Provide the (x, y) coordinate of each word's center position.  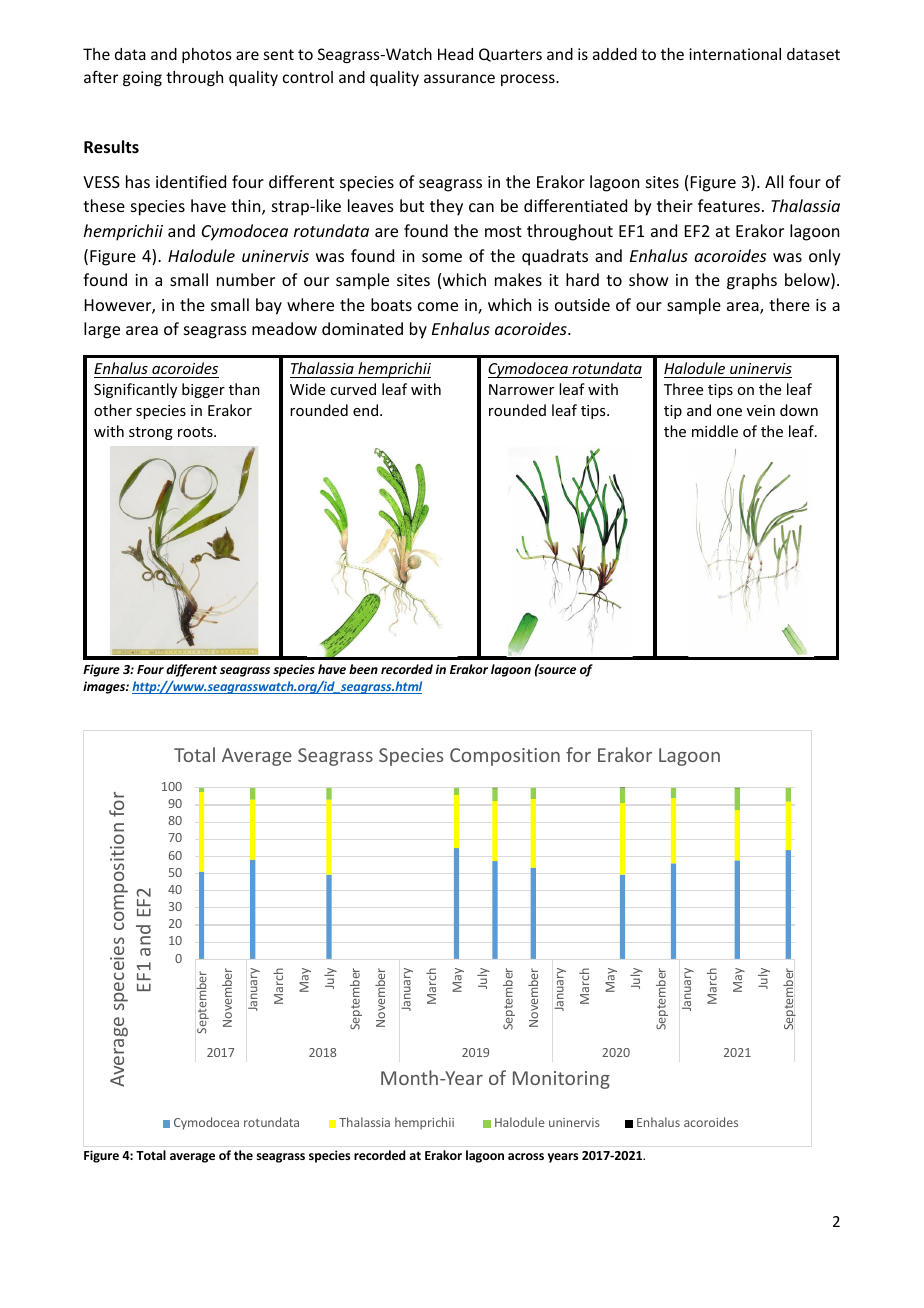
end (365, 410)
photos (207, 55)
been (363, 669)
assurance (459, 78)
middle (715, 431)
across (526, 1156)
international (735, 54)
